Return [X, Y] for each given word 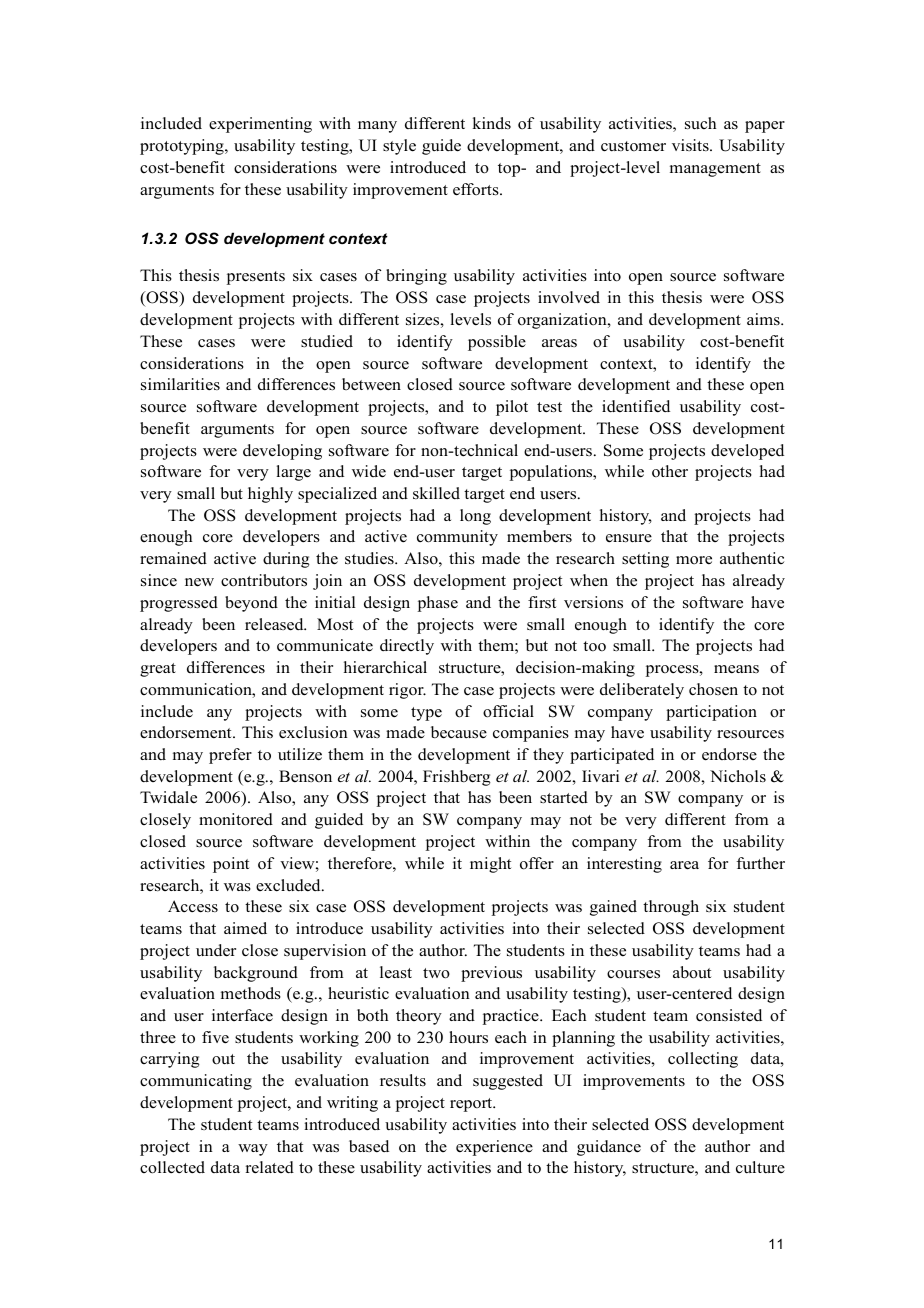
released [275, 624]
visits [691, 145]
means [736, 669]
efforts [477, 189]
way [253, 1150]
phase [438, 604]
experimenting [260, 125]
